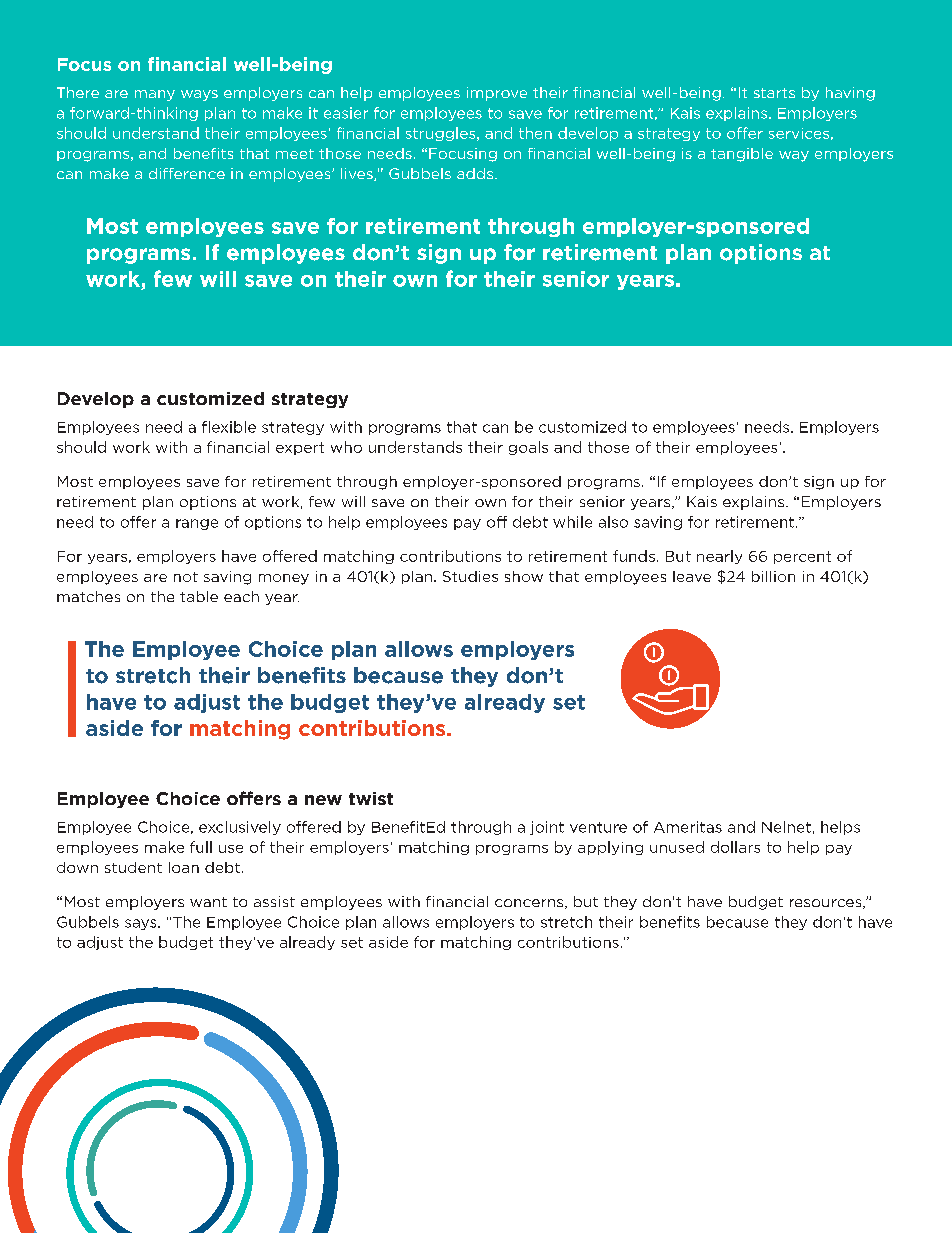 This screenshot has width=952, height=1233. I want to click on table, so click(199, 596).
